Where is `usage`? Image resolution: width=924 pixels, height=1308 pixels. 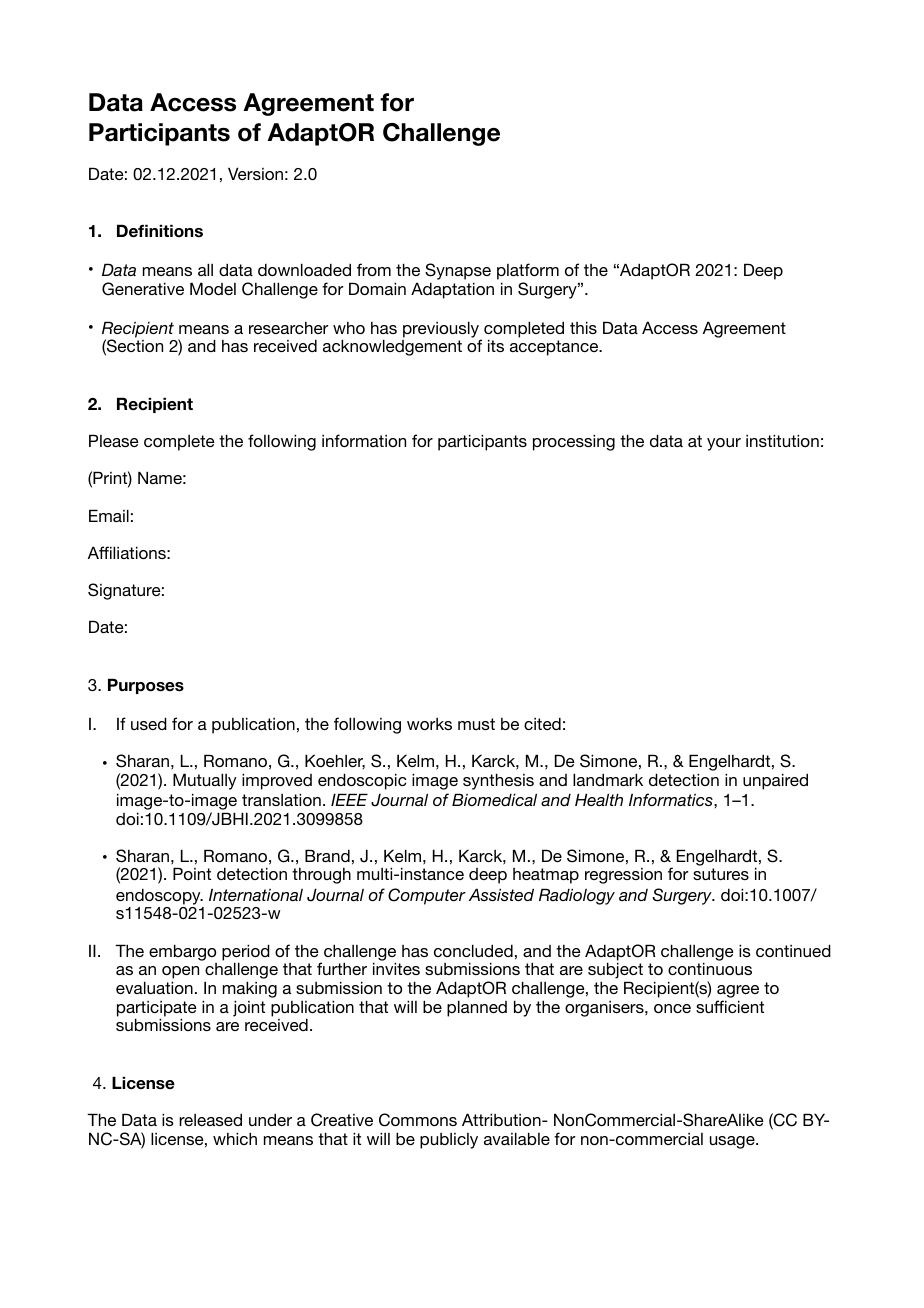
usage is located at coordinates (733, 1142).
